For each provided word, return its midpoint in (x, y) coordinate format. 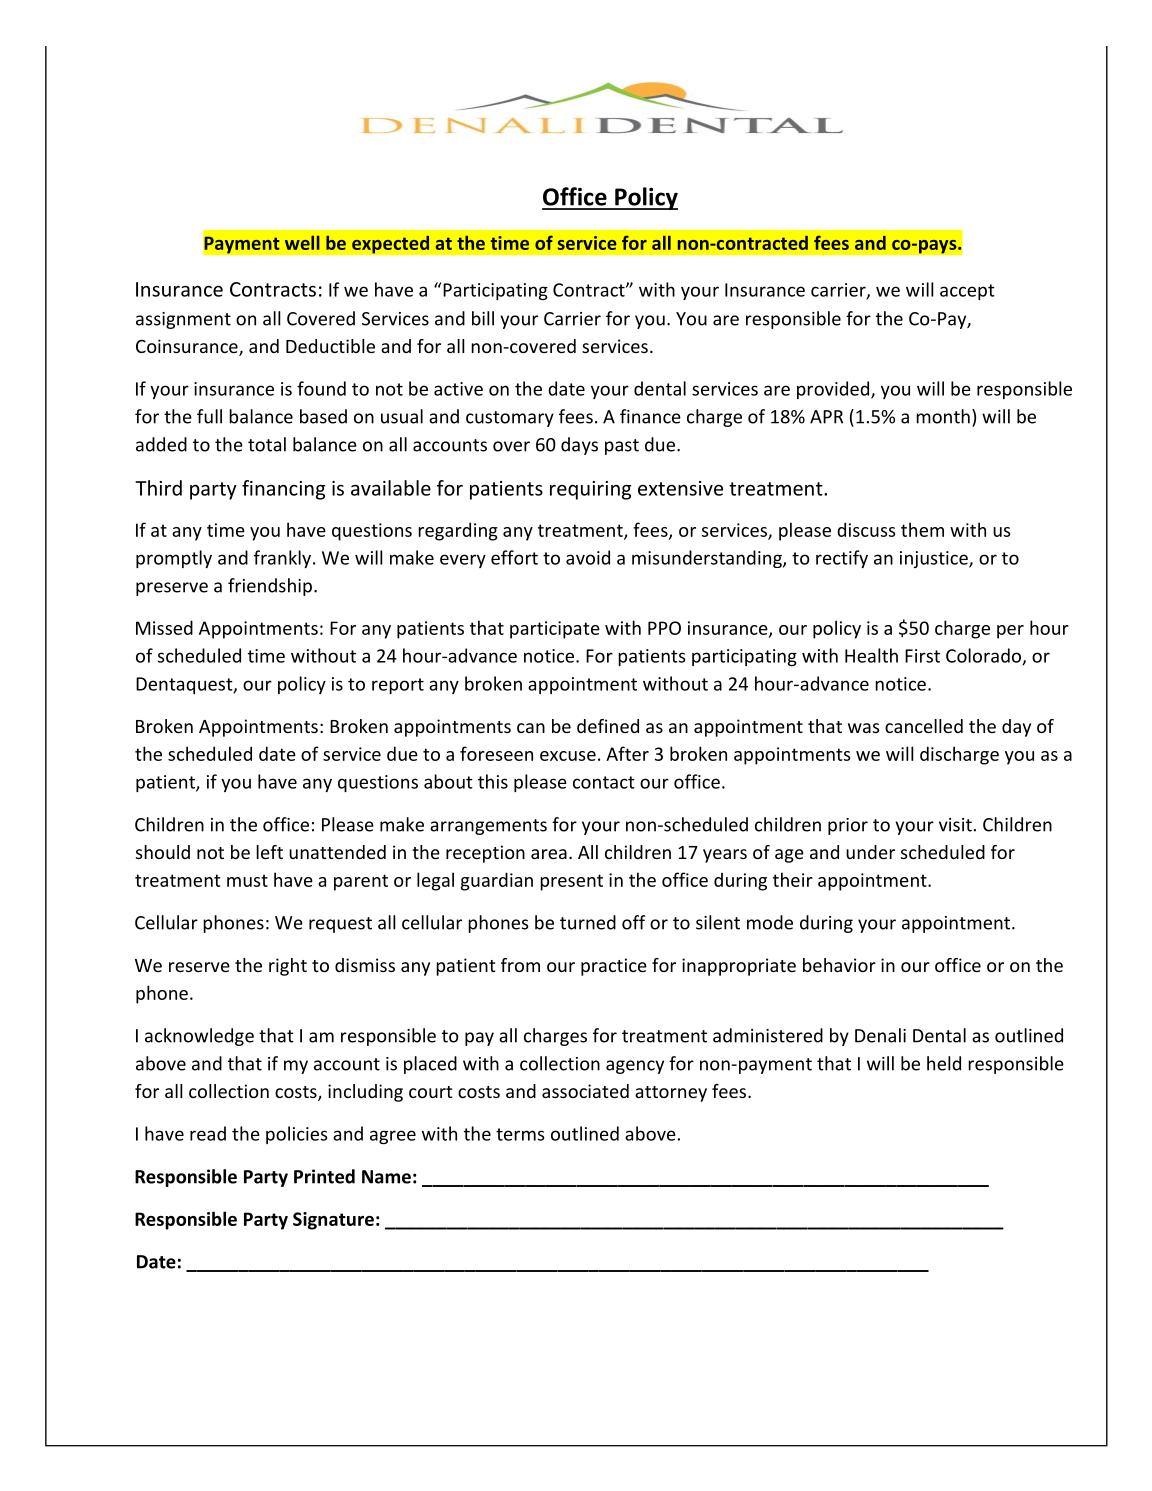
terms (520, 1134)
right (288, 967)
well (302, 243)
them (922, 529)
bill (483, 318)
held (944, 1063)
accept (967, 292)
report (398, 686)
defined (608, 726)
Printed (324, 1176)
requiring (590, 490)
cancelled (924, 726)
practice (614, 967)
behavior (839, 965)
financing (283, 490)
